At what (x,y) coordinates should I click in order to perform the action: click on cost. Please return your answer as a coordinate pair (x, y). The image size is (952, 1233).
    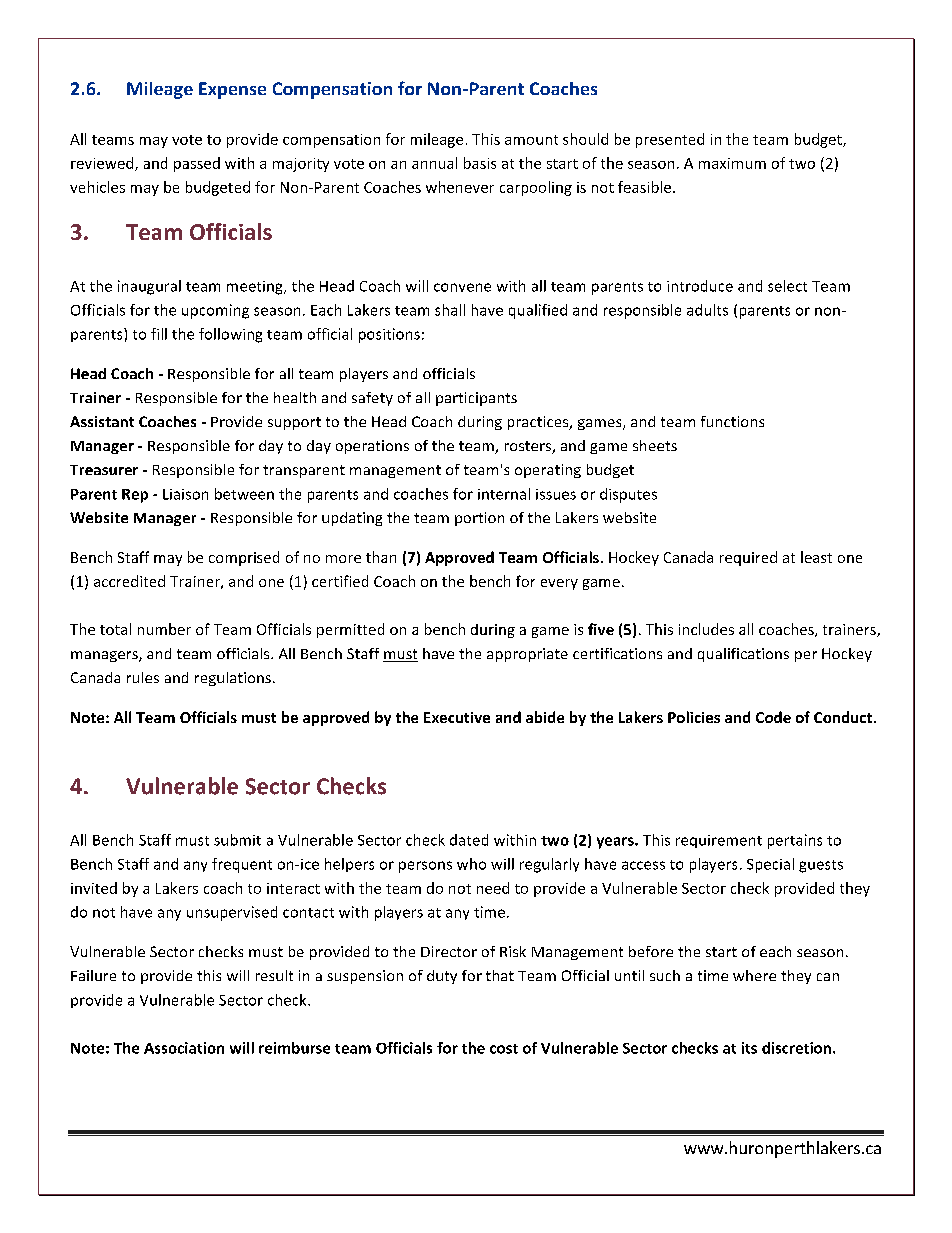
    Looking at the image, I should click on (504, 1049).
